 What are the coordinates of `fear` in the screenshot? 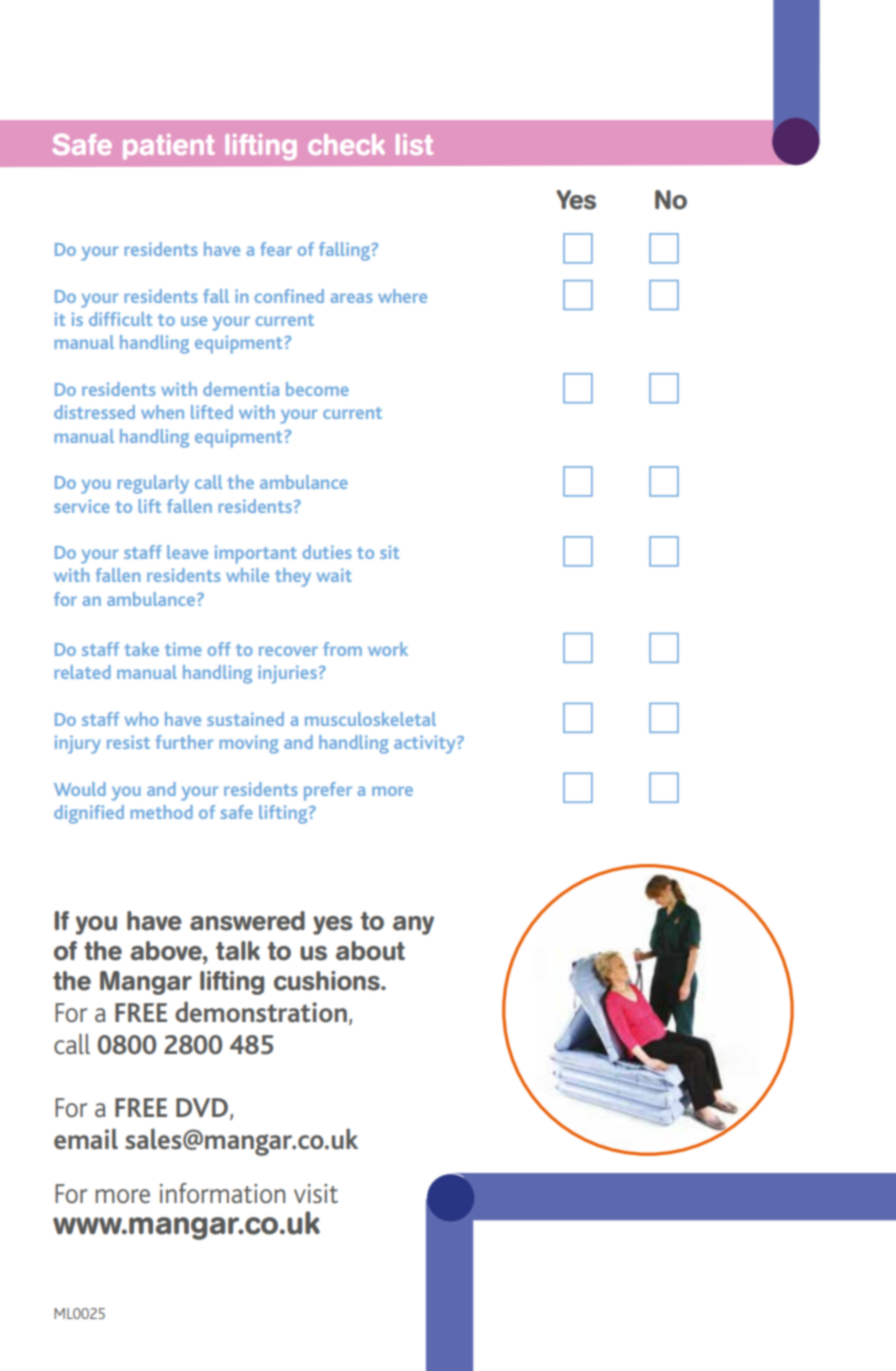 It's located at (276, 249).
